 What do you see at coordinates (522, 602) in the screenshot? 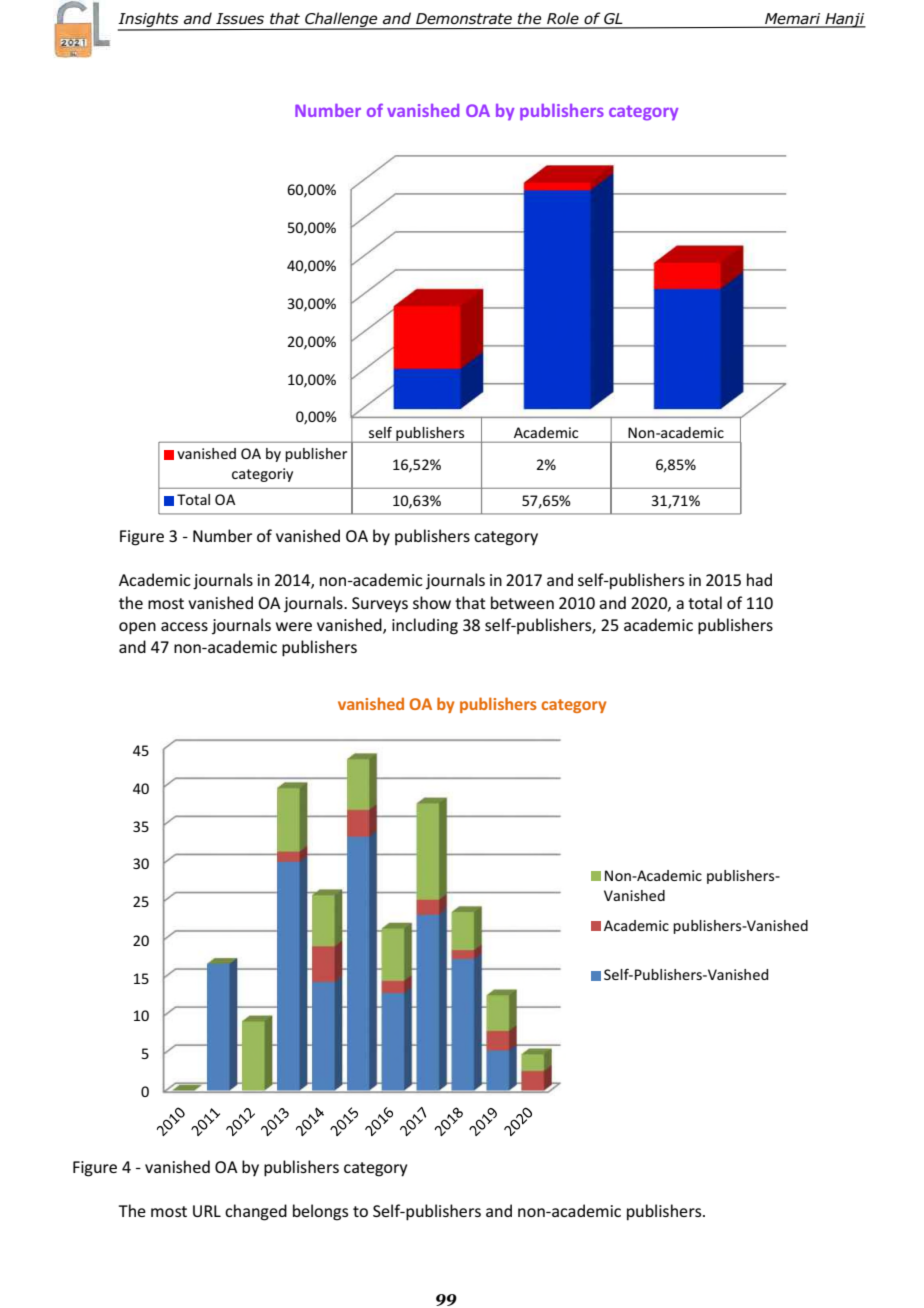
I see `between` at bounding box center [522, 602].
